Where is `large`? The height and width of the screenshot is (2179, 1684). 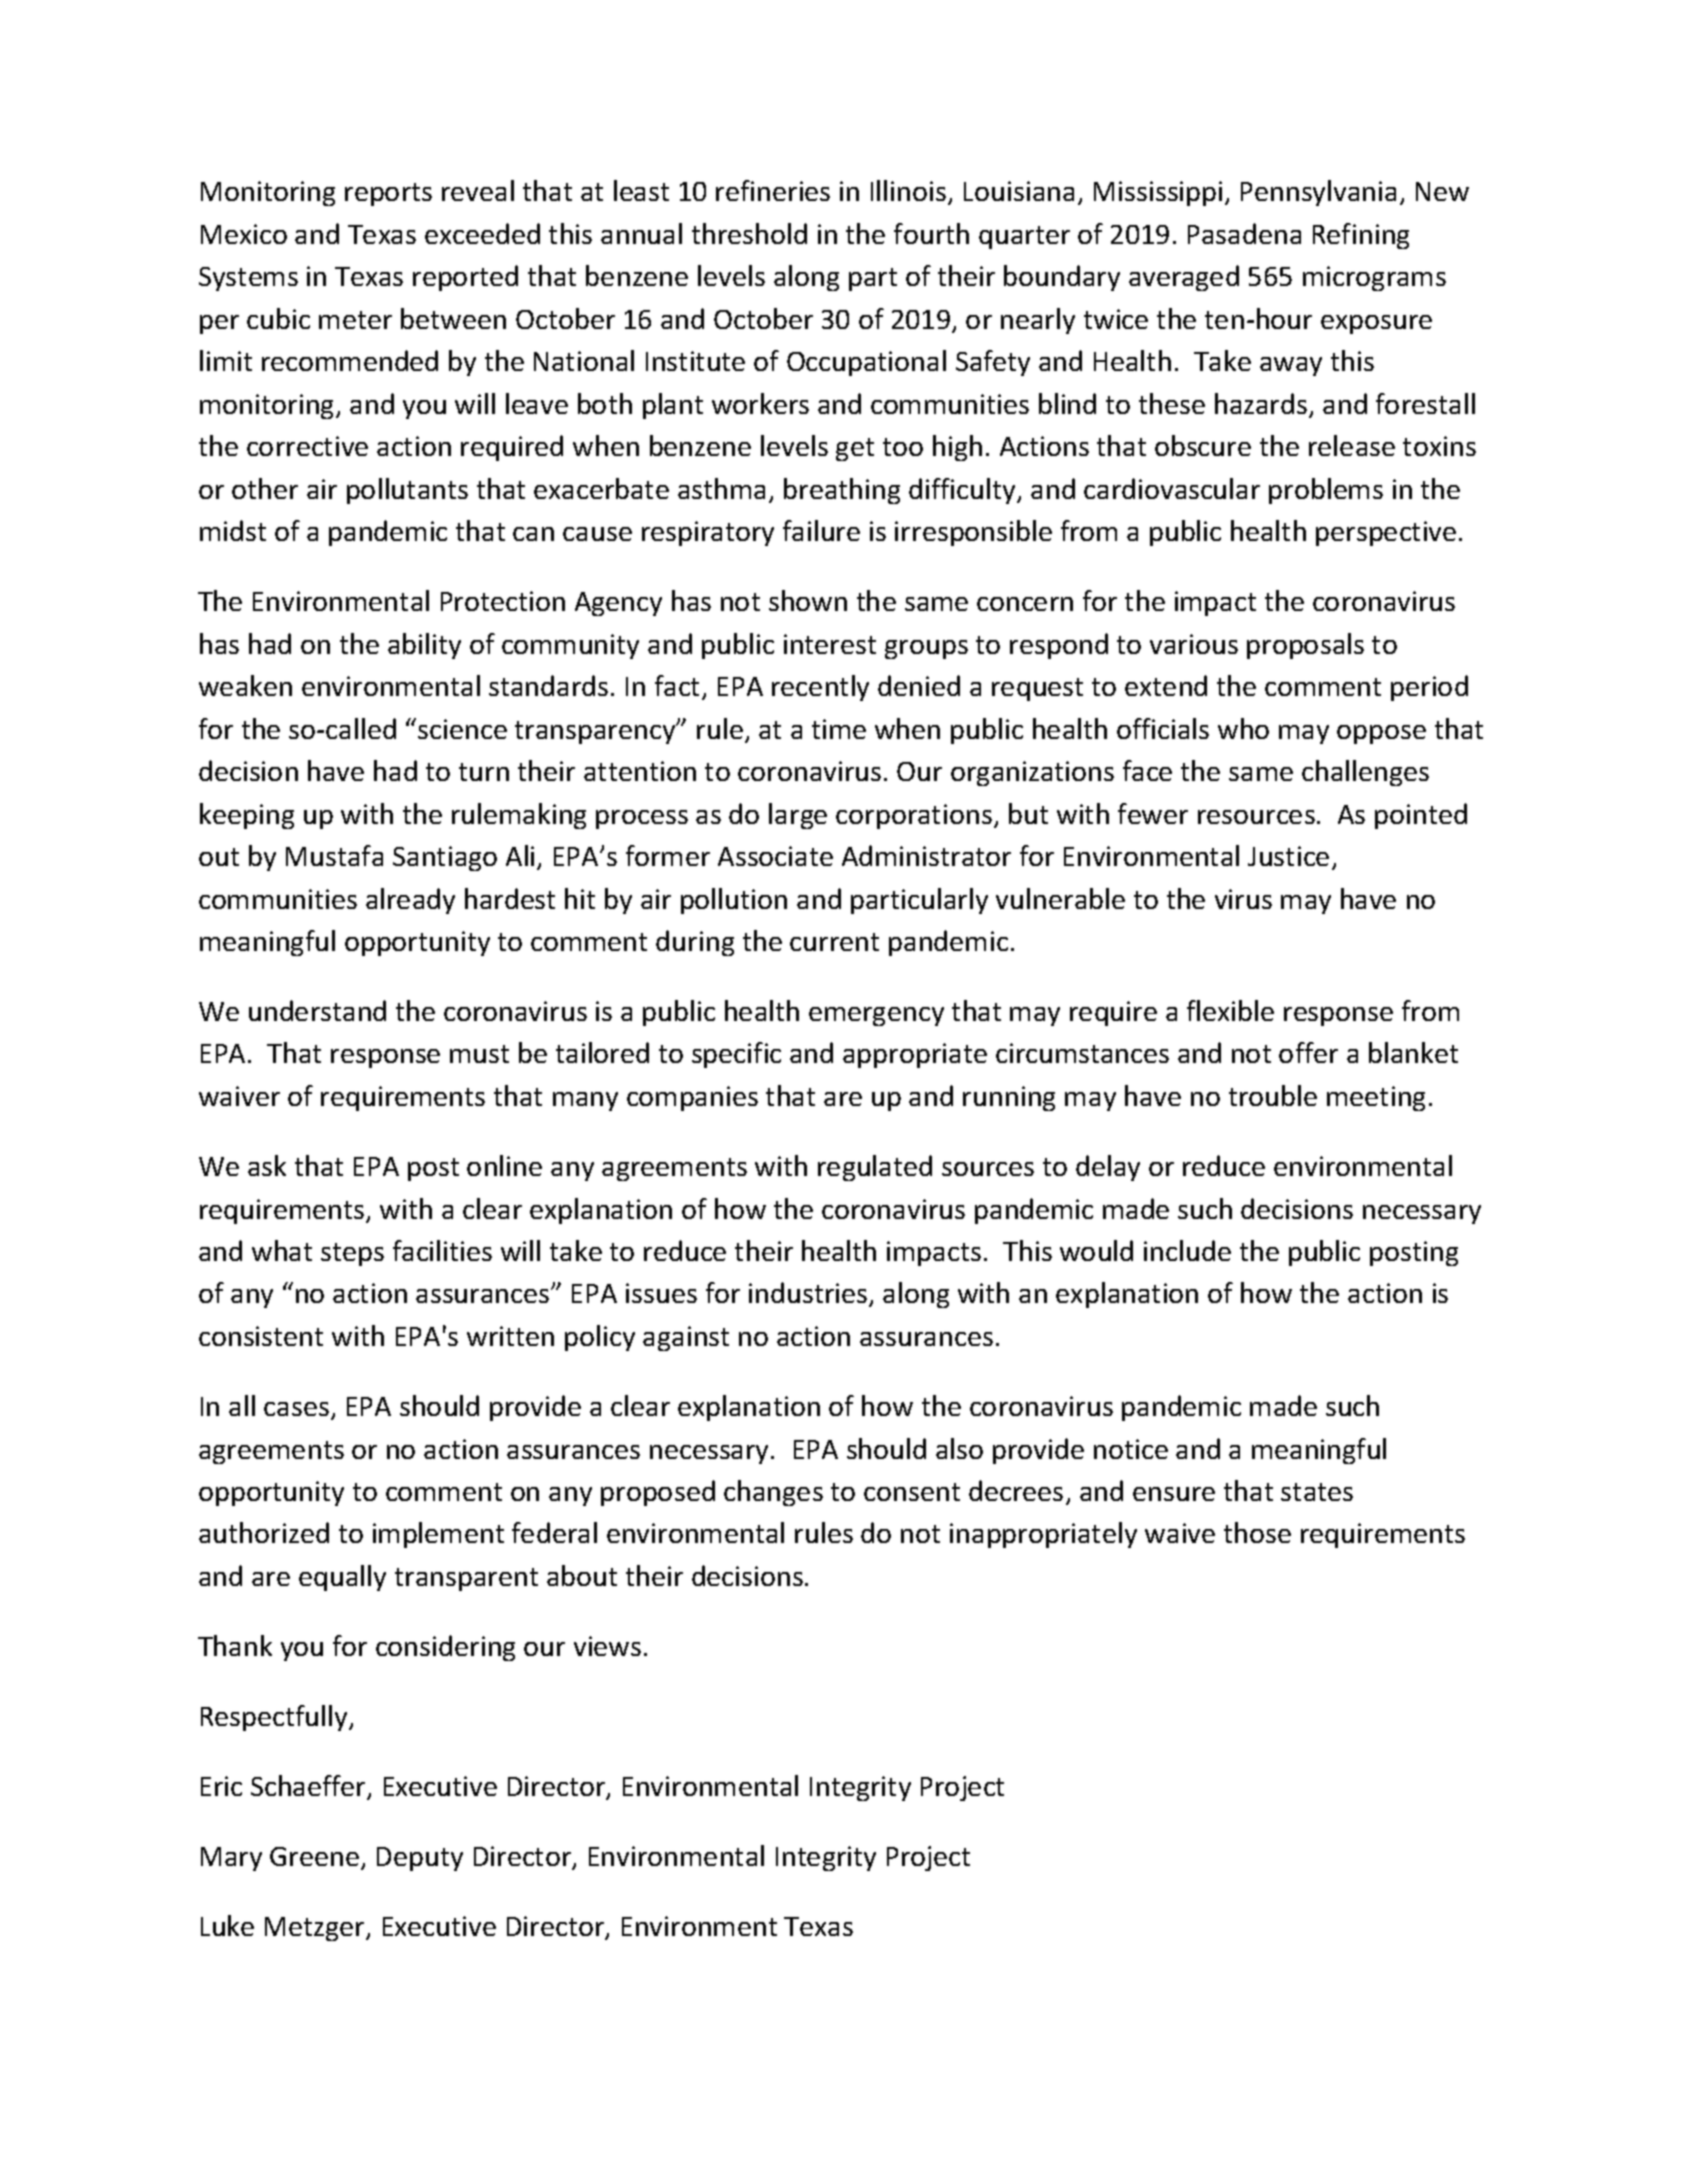
large is located at coordinates (798, 816).
